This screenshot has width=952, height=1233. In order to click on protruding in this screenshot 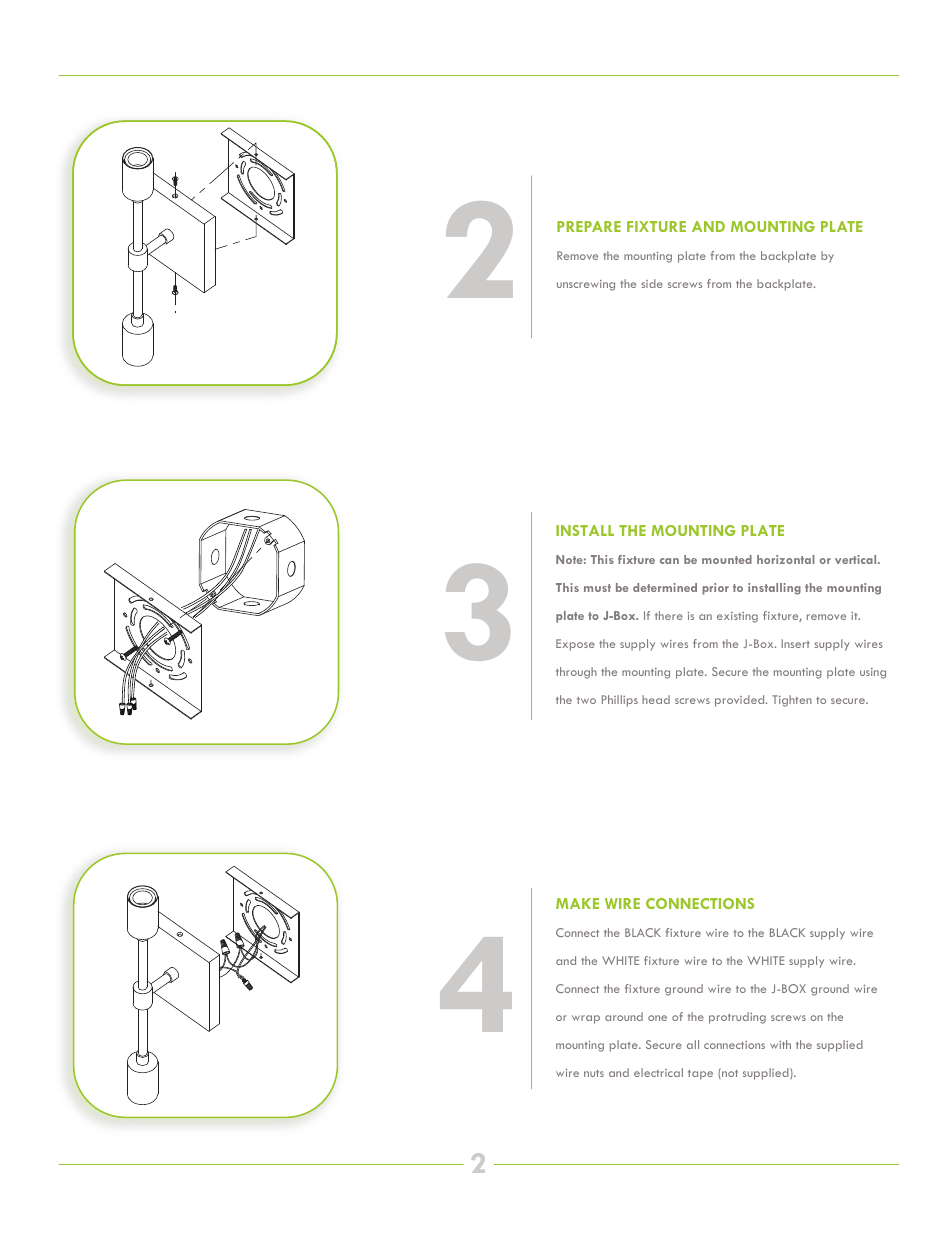, I will do `click(737, 1018)`.
